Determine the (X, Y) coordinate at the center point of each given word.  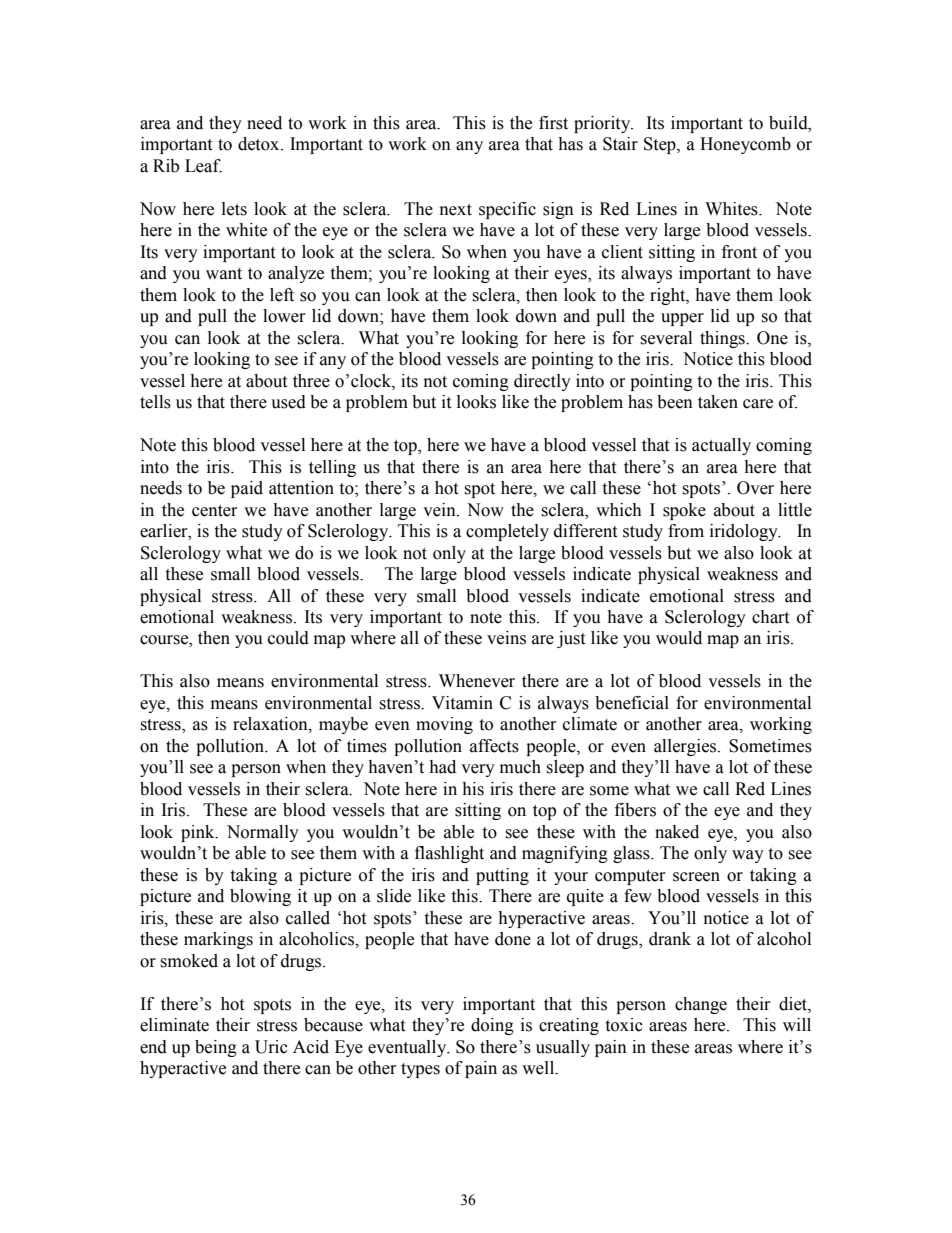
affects (494, 746)
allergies (686, 747)
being (216, 1048)
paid (247, 489)
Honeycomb (745, 145)
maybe (343, 725)
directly (542, 382)
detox (260, 144)
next (456, 210)
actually (721, 446)
